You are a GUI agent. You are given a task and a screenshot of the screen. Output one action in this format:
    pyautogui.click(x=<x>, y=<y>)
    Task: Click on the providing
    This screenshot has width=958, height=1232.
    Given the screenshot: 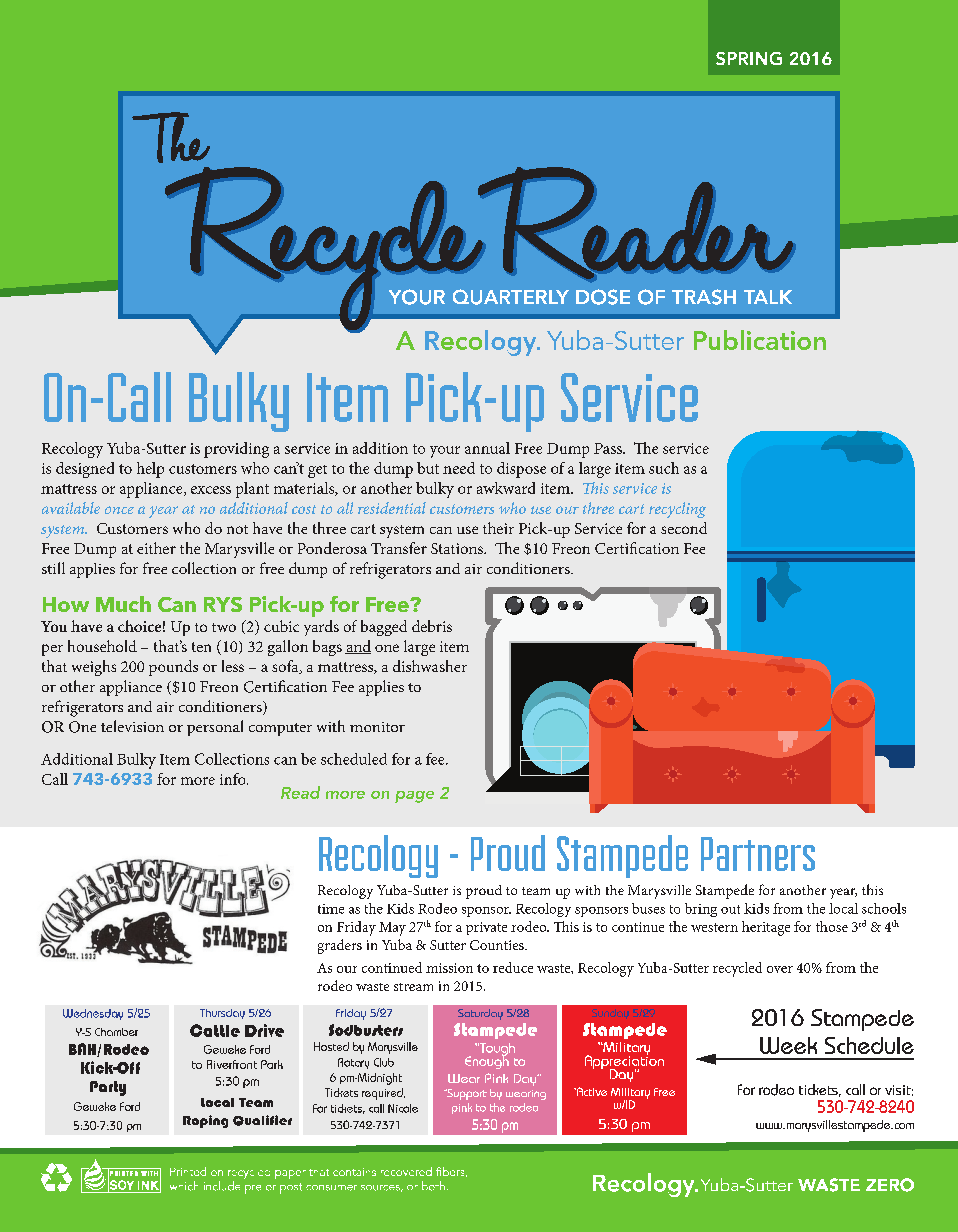 What is the action you would take?
    pyautogui.click(x=236, y=450)
